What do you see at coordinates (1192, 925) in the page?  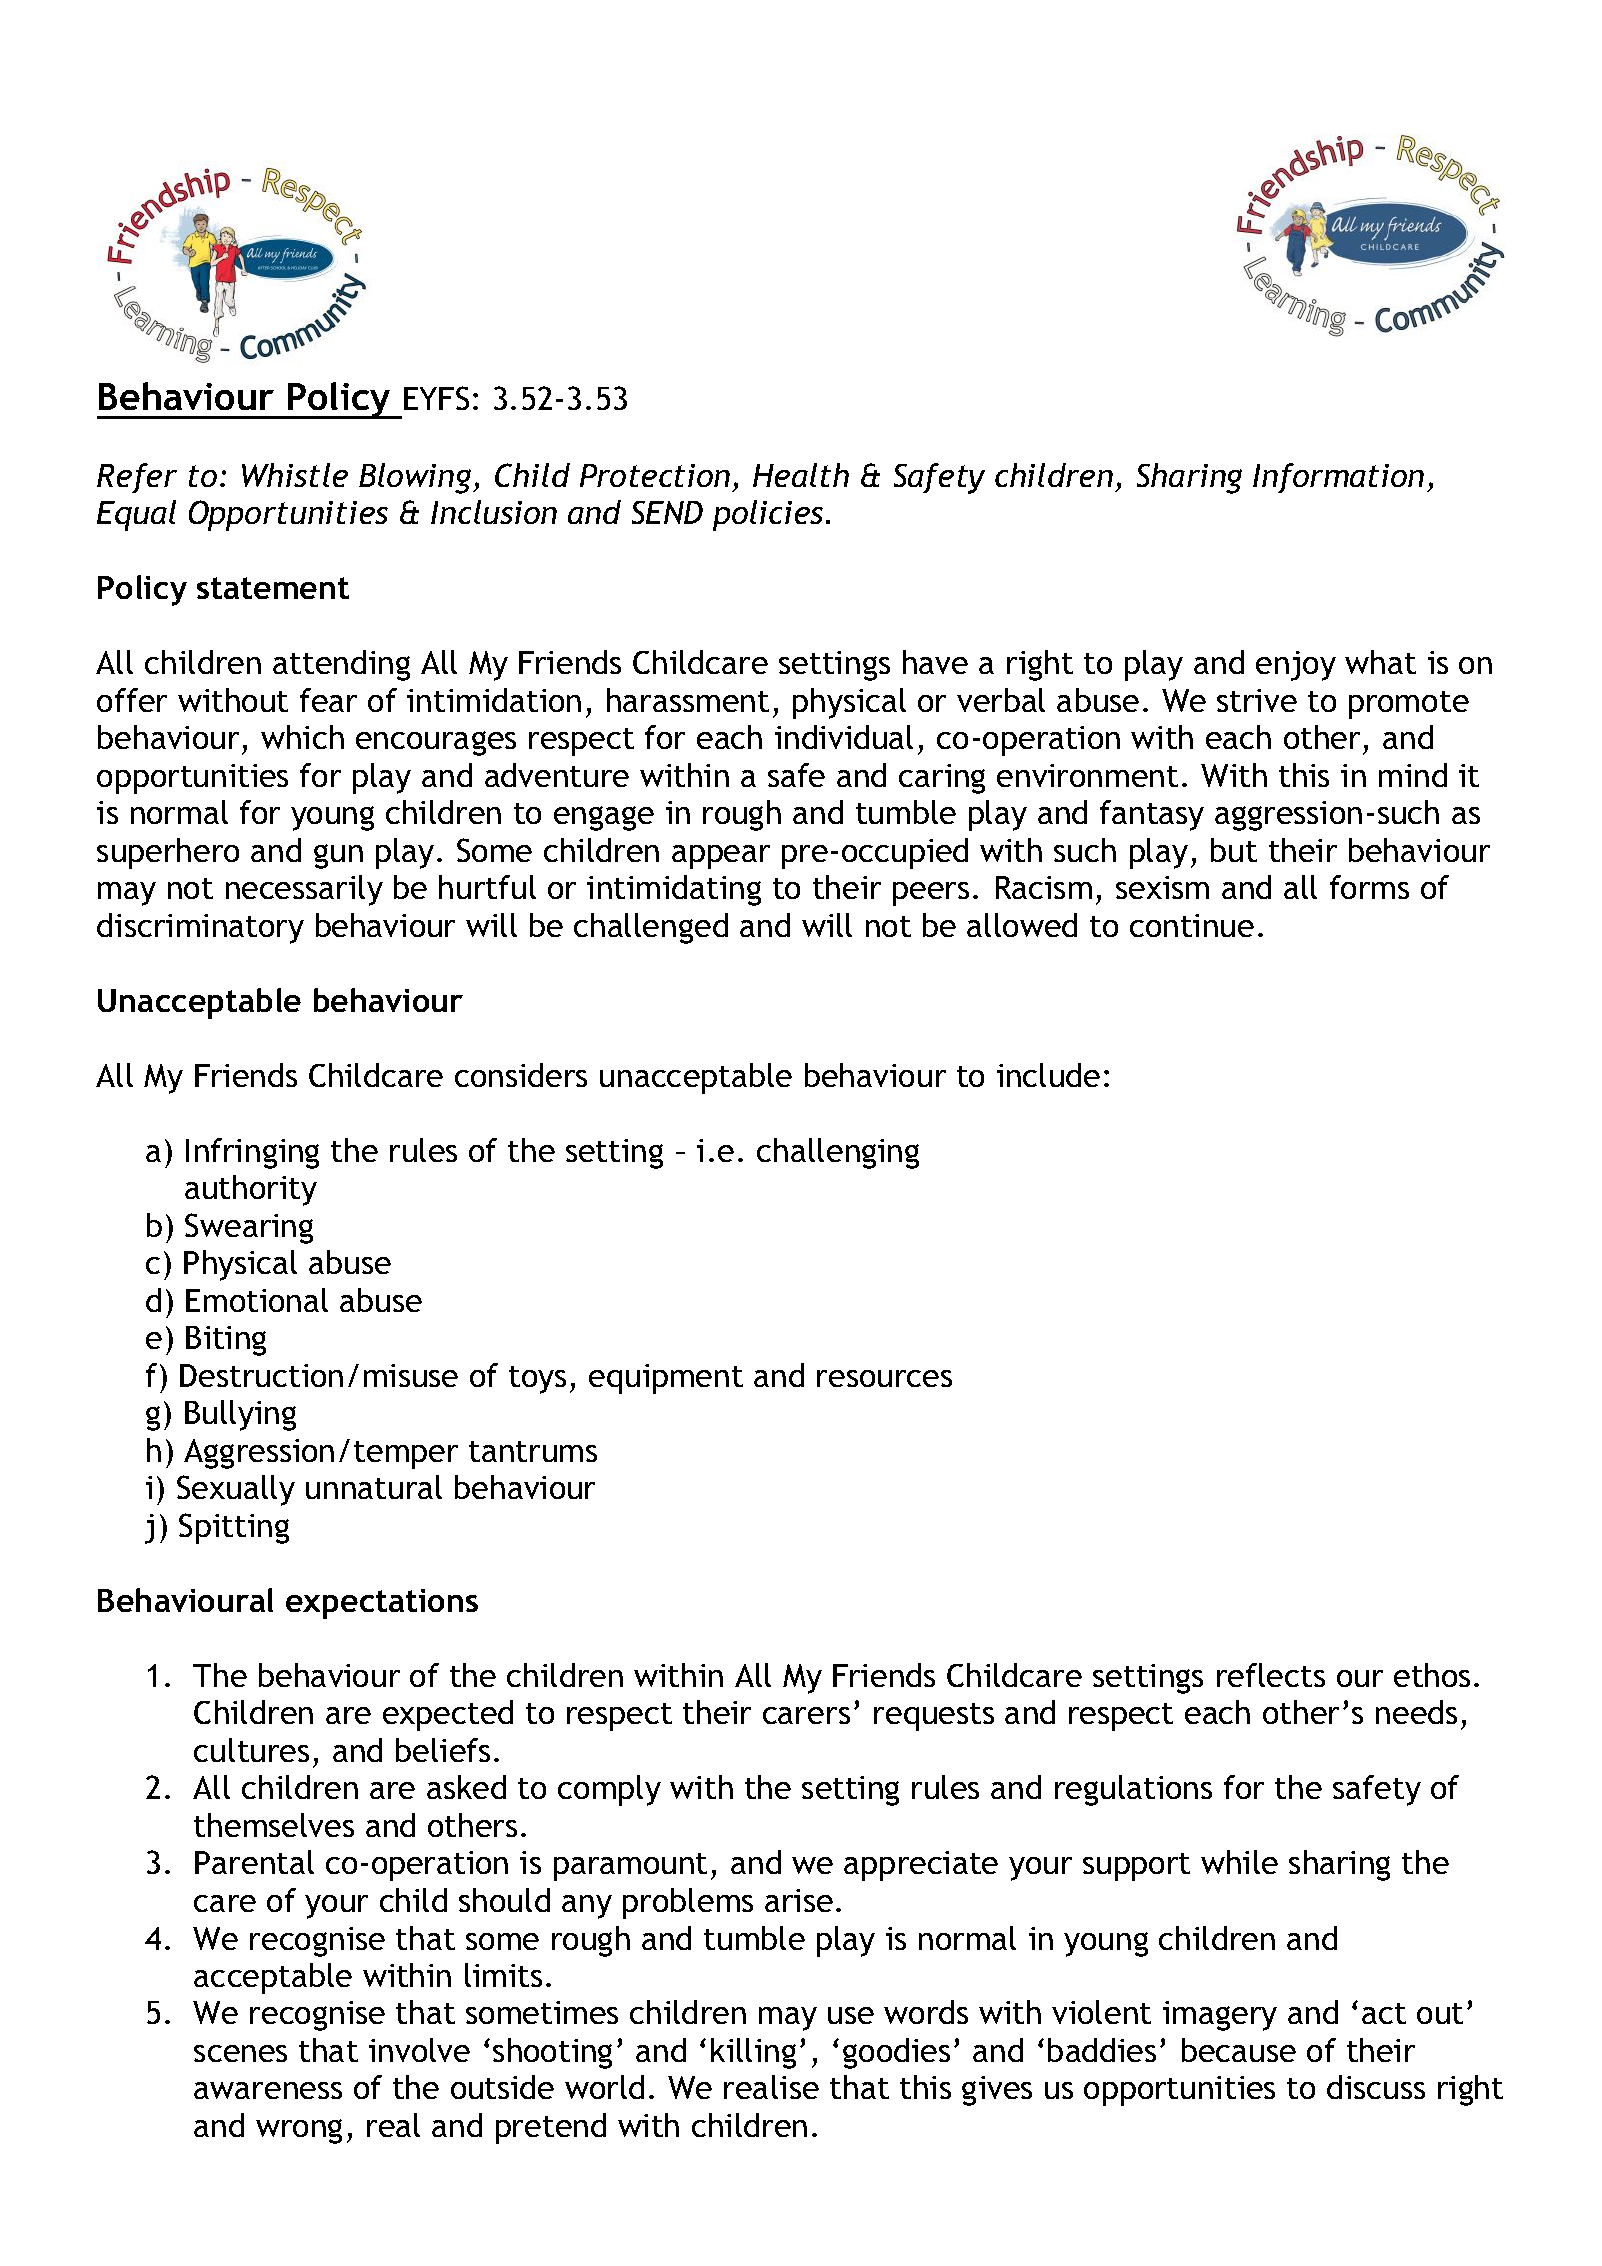 I see `continue` at bounding box center [1192, 925].
